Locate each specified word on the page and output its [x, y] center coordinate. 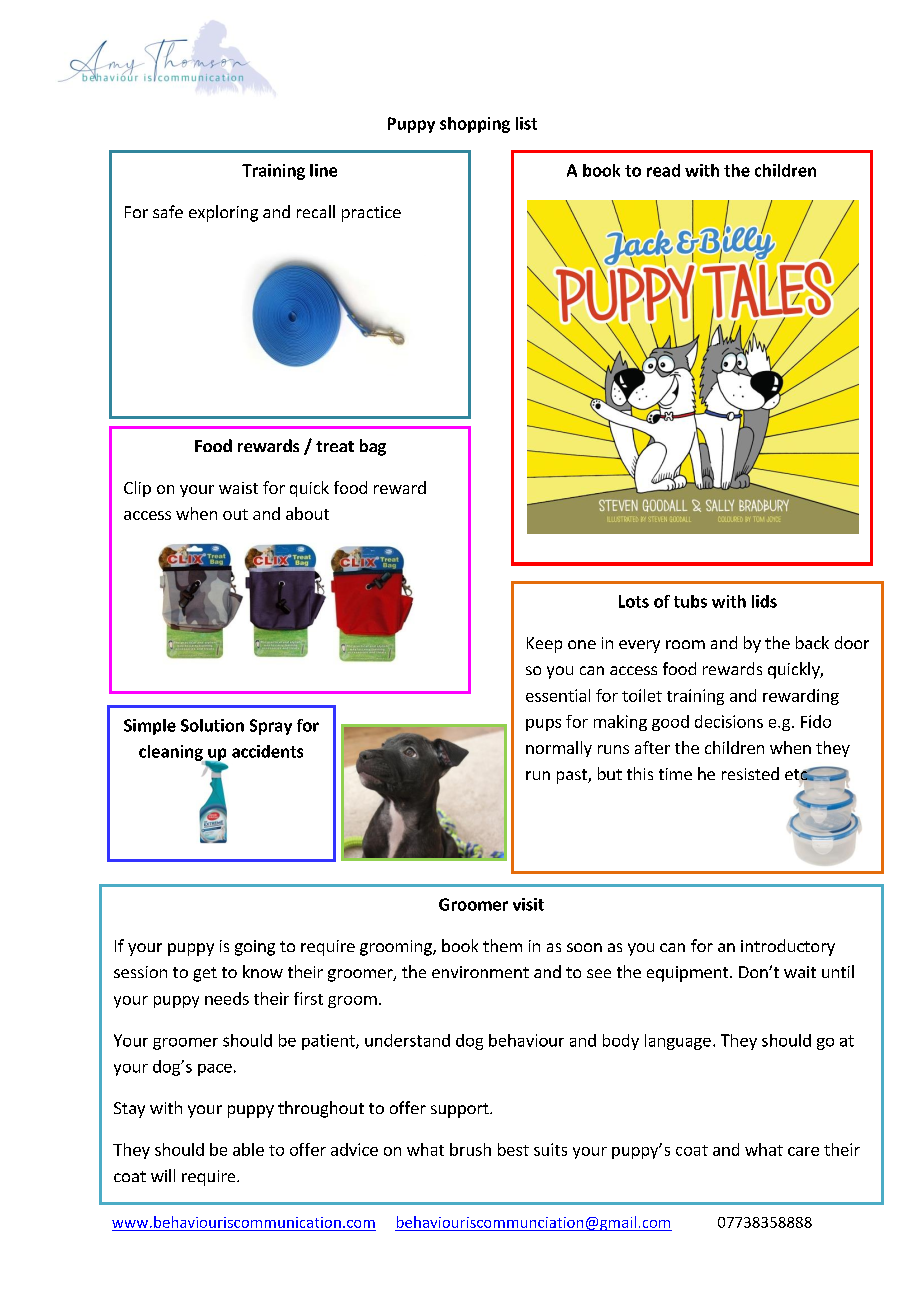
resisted [750, 773]
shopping [475, 125]
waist [238, 488]
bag [373, 447]
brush [470, 1149]
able [248, 1149]
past [573, 776]
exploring [223, 213]
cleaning [172, 754]
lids [764, 601]
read [663, 170]
